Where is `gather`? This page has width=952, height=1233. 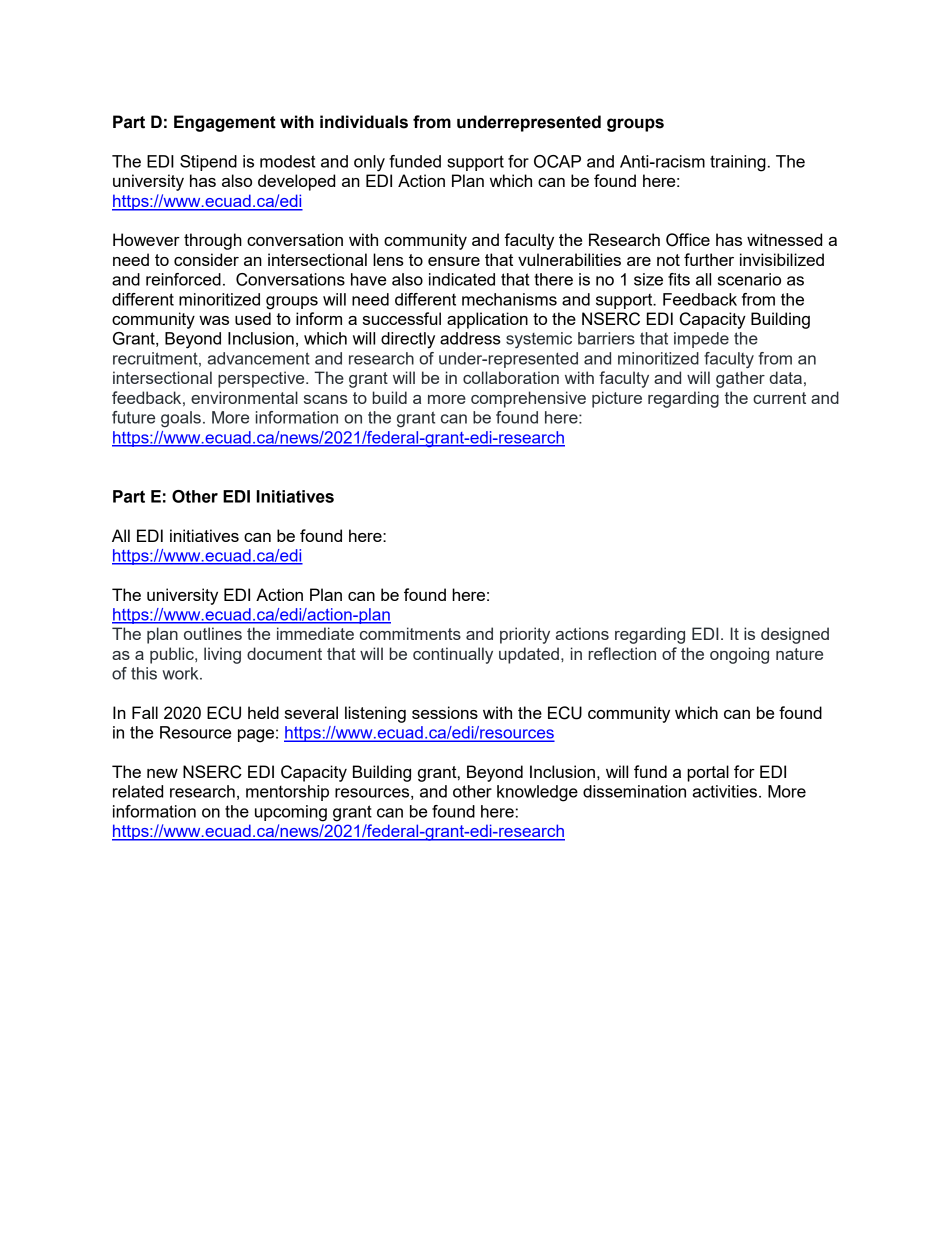
gather is located at coordinates (740, 379).
